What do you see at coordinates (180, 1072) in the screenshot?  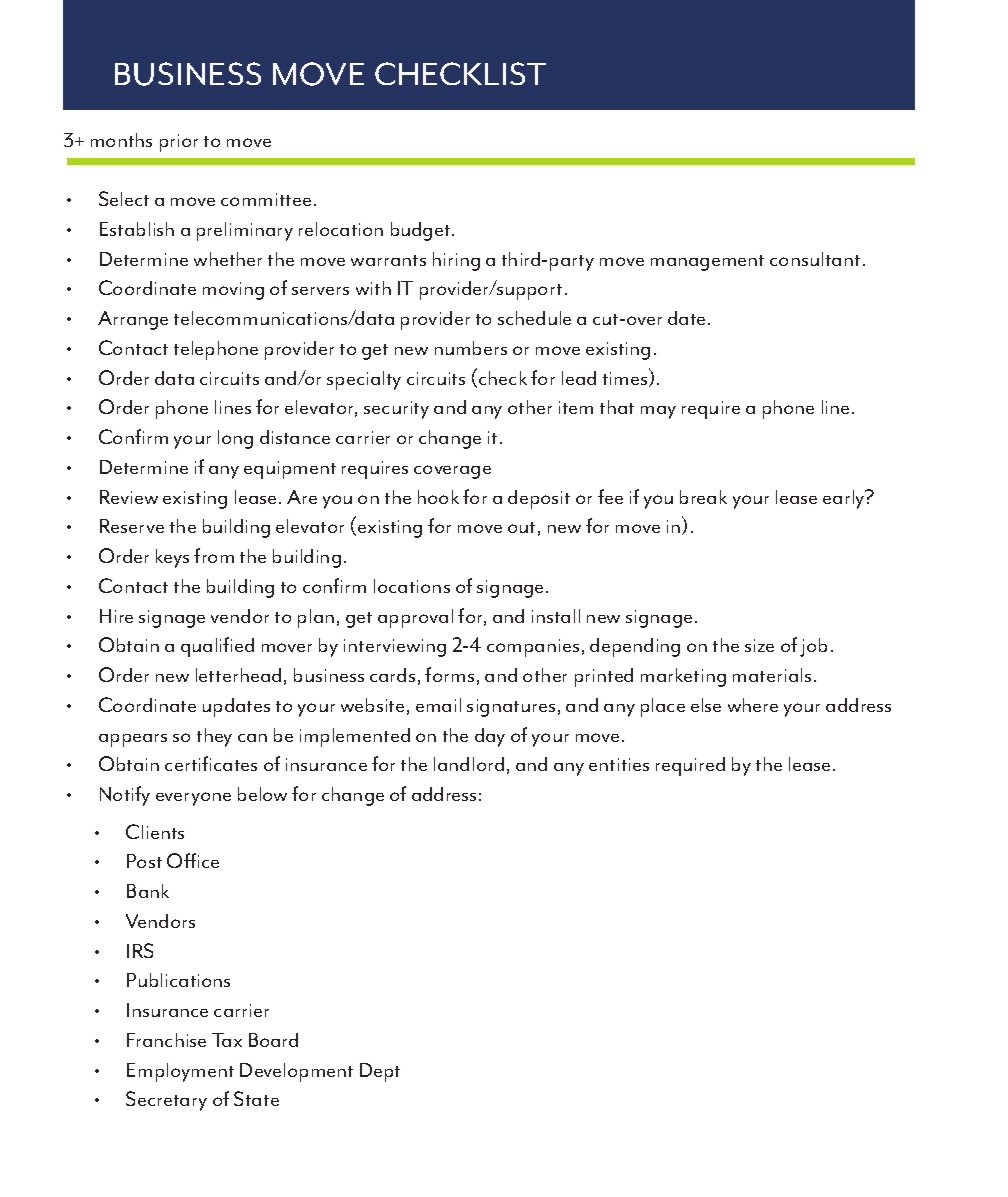 I see `Employment` at bounding box center [180, 1072].
